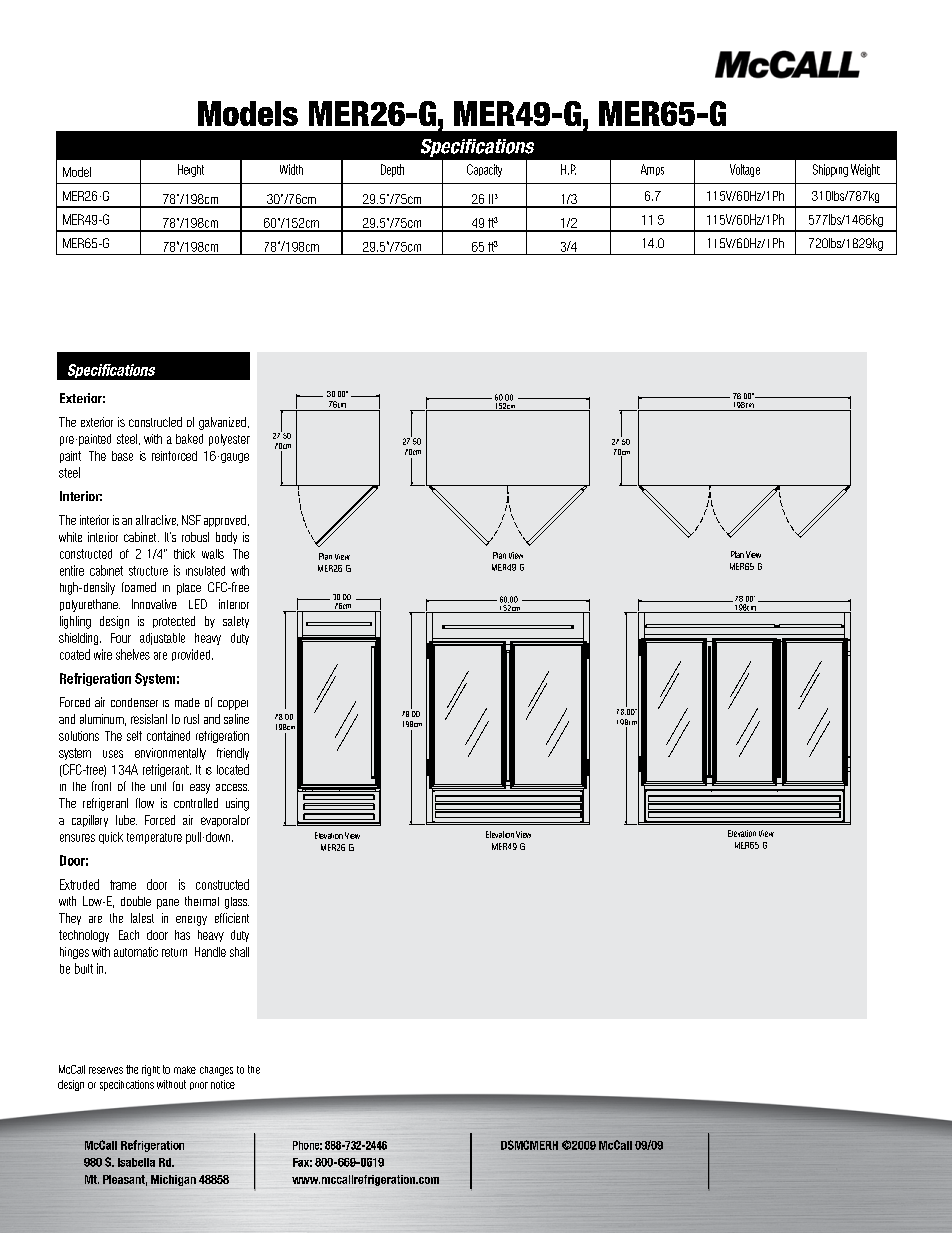 Image resolution: width=952 pixels, height=1233 pixels. I want to click on body, so click(226, 538).
